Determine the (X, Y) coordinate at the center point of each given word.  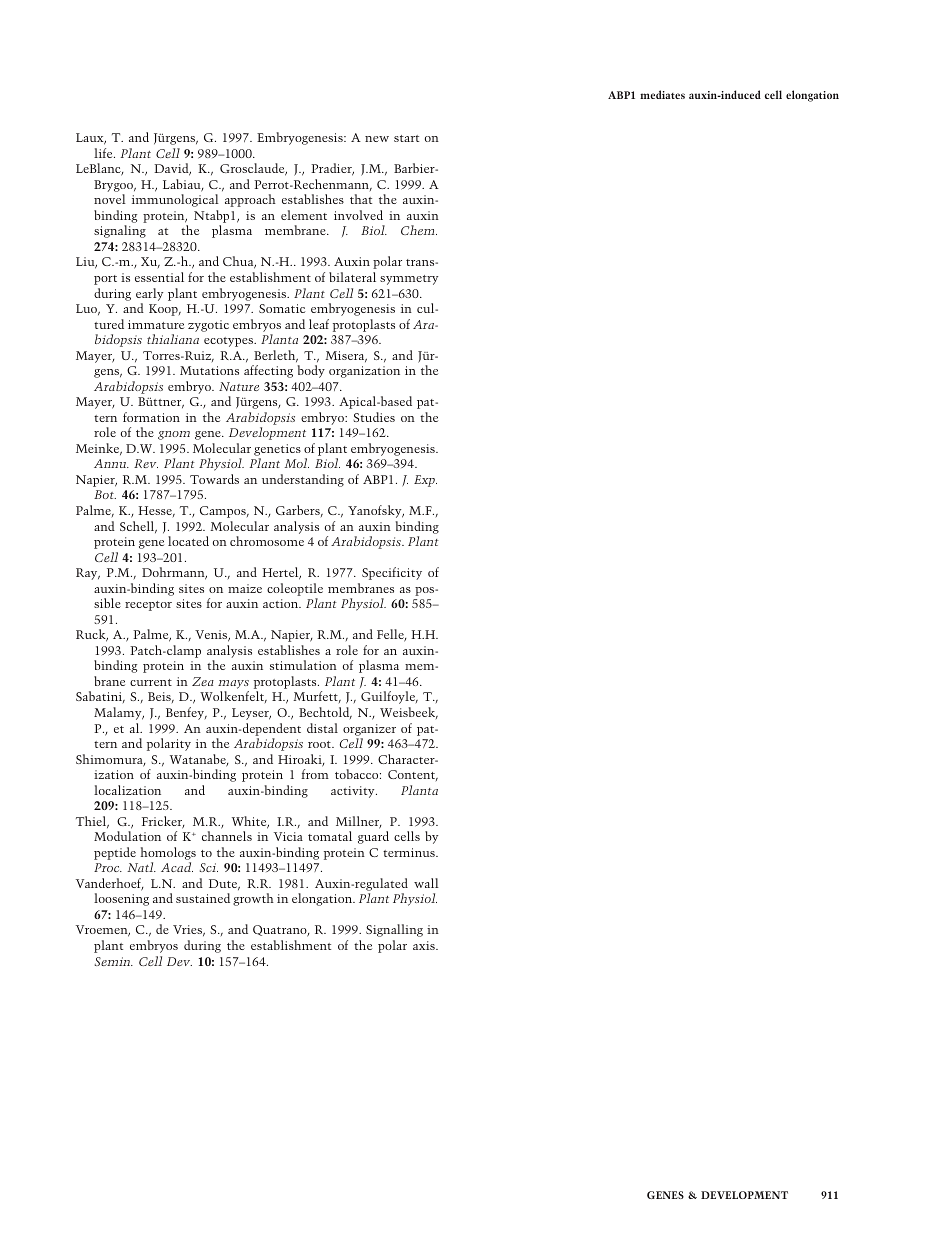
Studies (374, 417)
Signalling (394, 930)
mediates (662, 94)
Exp (425, 481)
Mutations (209, 370)
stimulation (303, 665)
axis (425, 945)
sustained (203, 898)
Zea (203, 681)
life (104, 153)
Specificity (392, 573)
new (377, 139)
